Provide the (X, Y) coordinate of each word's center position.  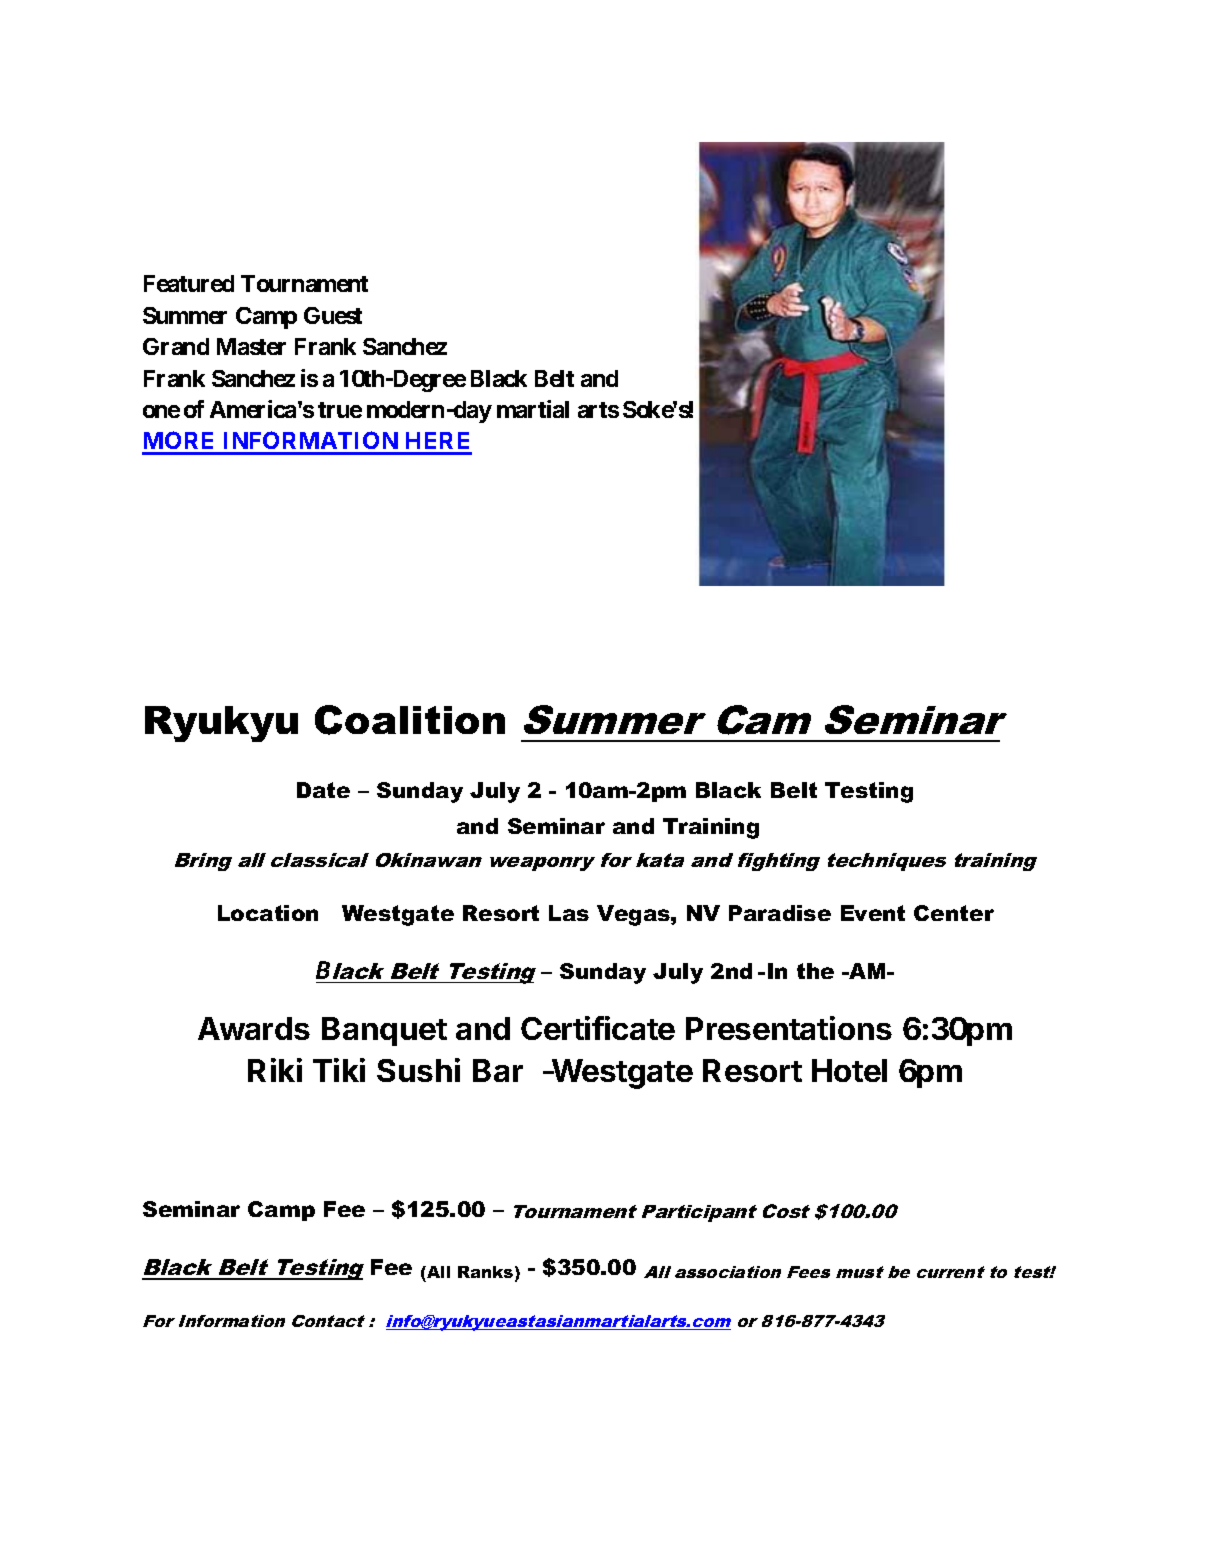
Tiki (339, 1070)
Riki (275, 1070)
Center (954, 913)
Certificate (598, 1028)
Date (323, 790)
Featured (189, 283)
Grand (176, 346)
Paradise (780, 913)
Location (268, 913)
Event (873, 913)
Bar (498, 1070)
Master (251, 346)
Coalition (410, 720)
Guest (333, 315)
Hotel (849, 1070)
